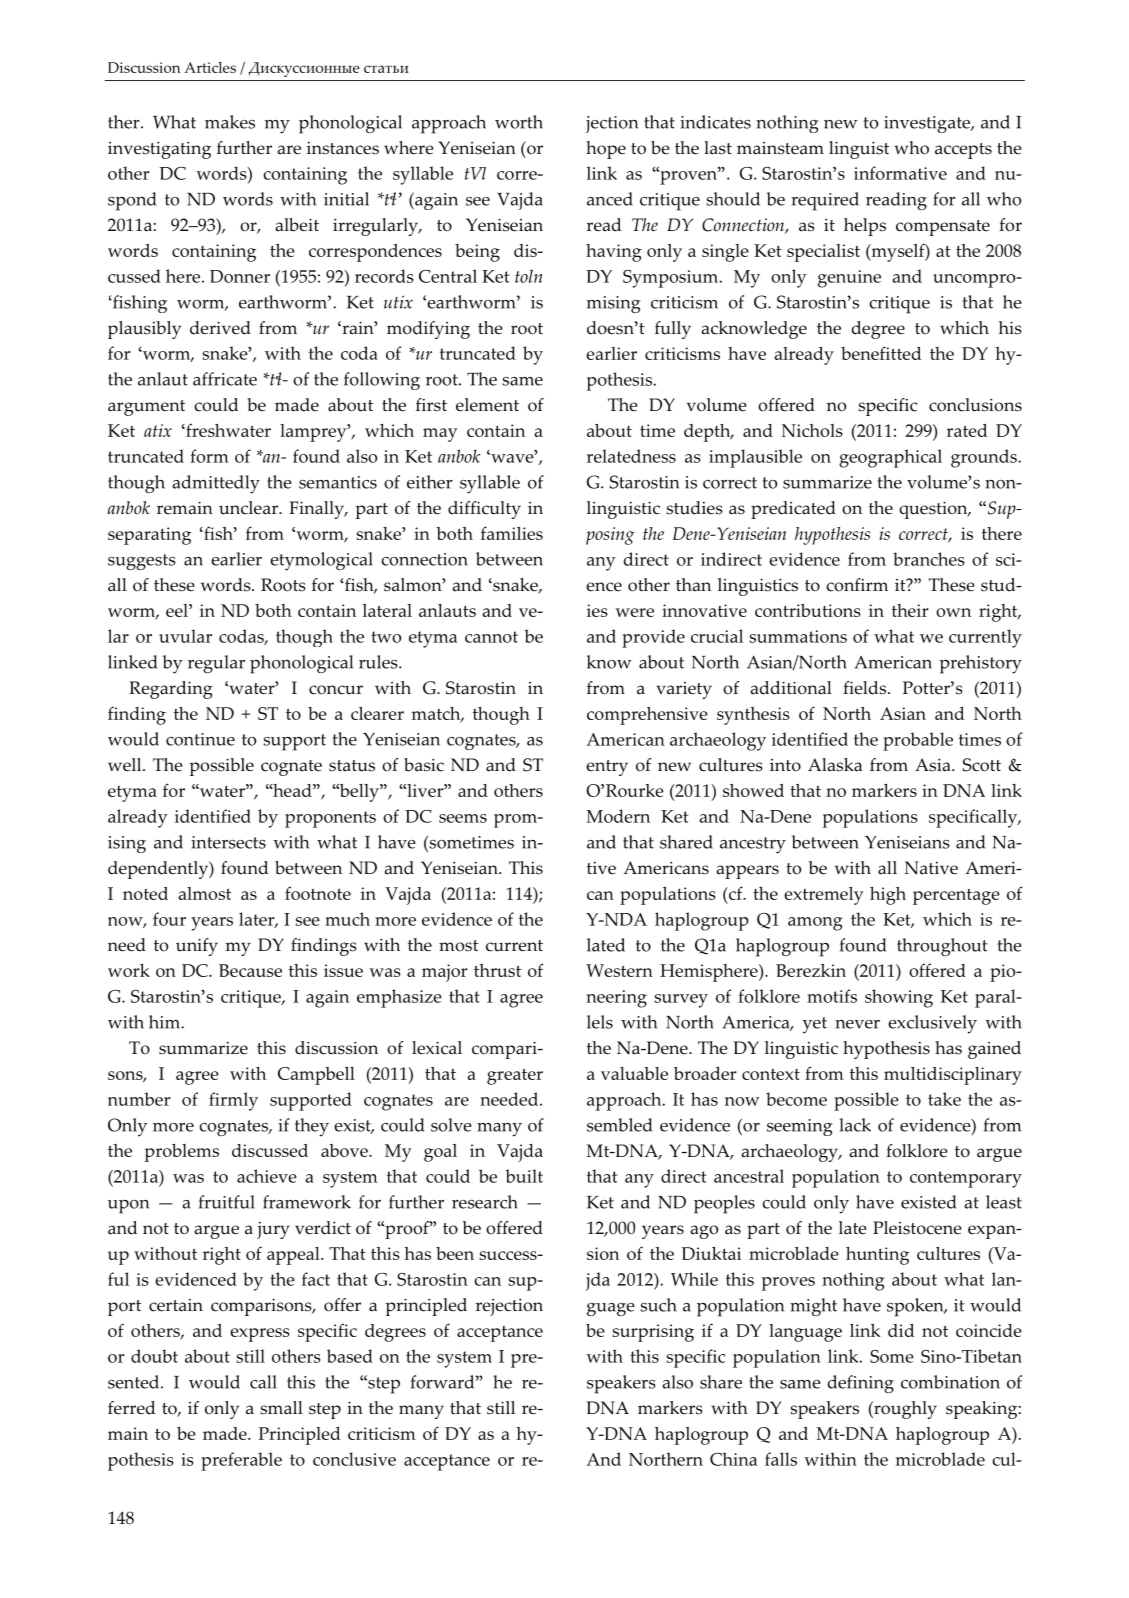  Describe the element at coordinates (733, 1459) in the screenshot. I see `China` at that location.
